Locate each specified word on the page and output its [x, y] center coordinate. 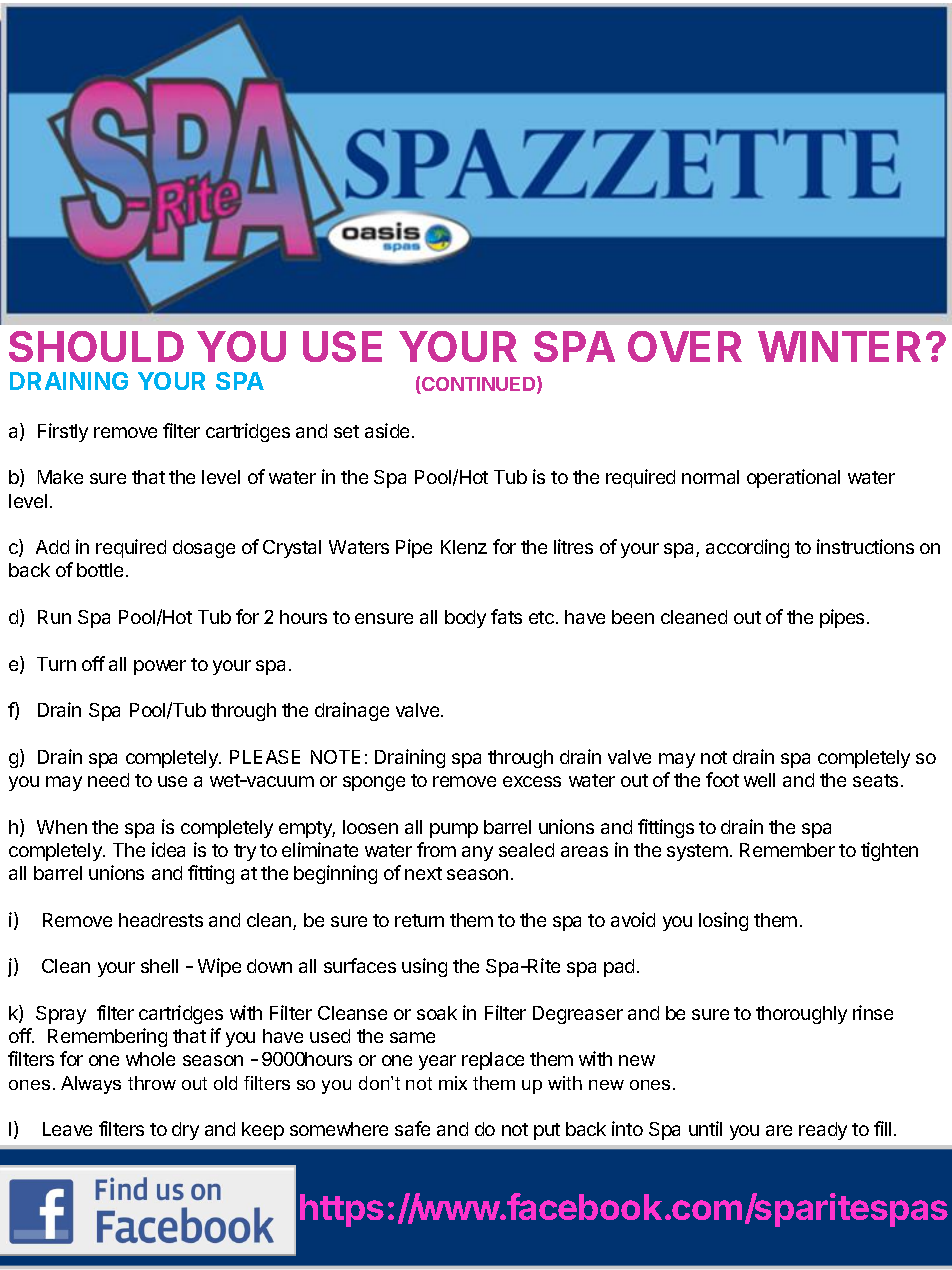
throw [152, 1083]
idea [168, 849]
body [465, 619]
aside [387, 430]
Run [54, 617]
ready [823, 1131]
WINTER [839, 346]
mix [453, 1083]
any [477, 853]
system [697, 852]
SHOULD [96, 346]
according [747, 548]
